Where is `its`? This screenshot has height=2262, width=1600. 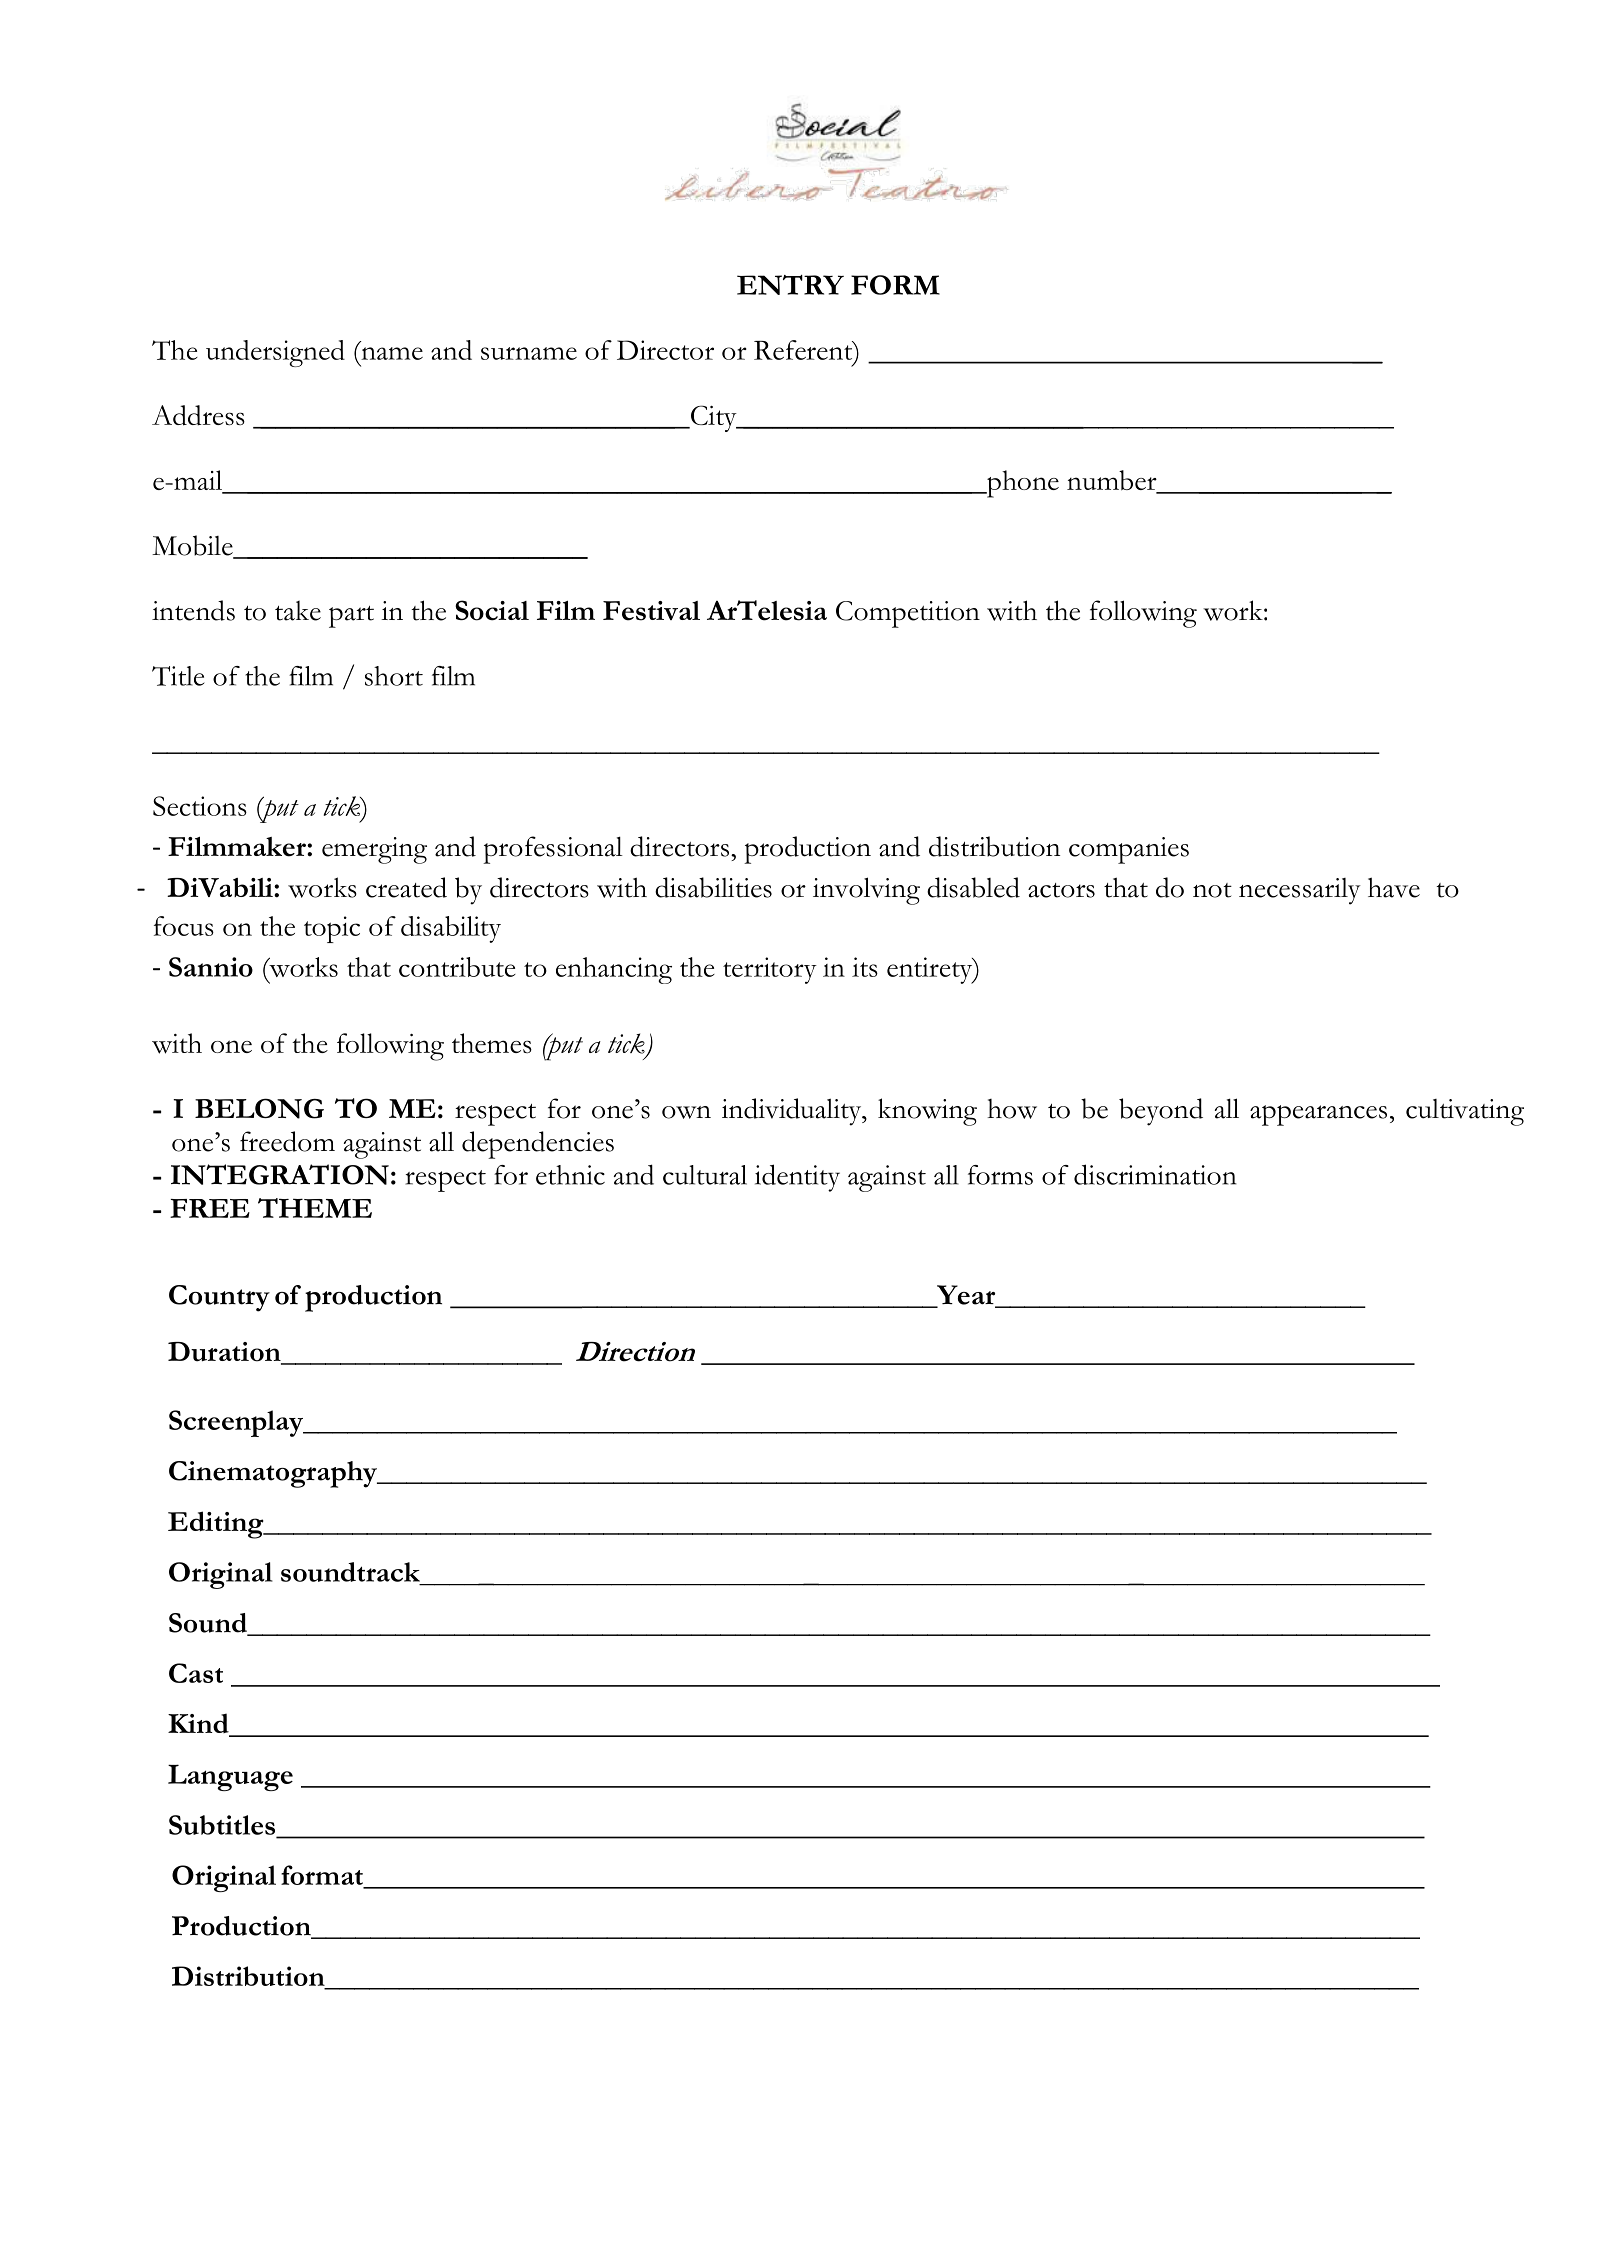 its is located at coordinates (865, 967).
